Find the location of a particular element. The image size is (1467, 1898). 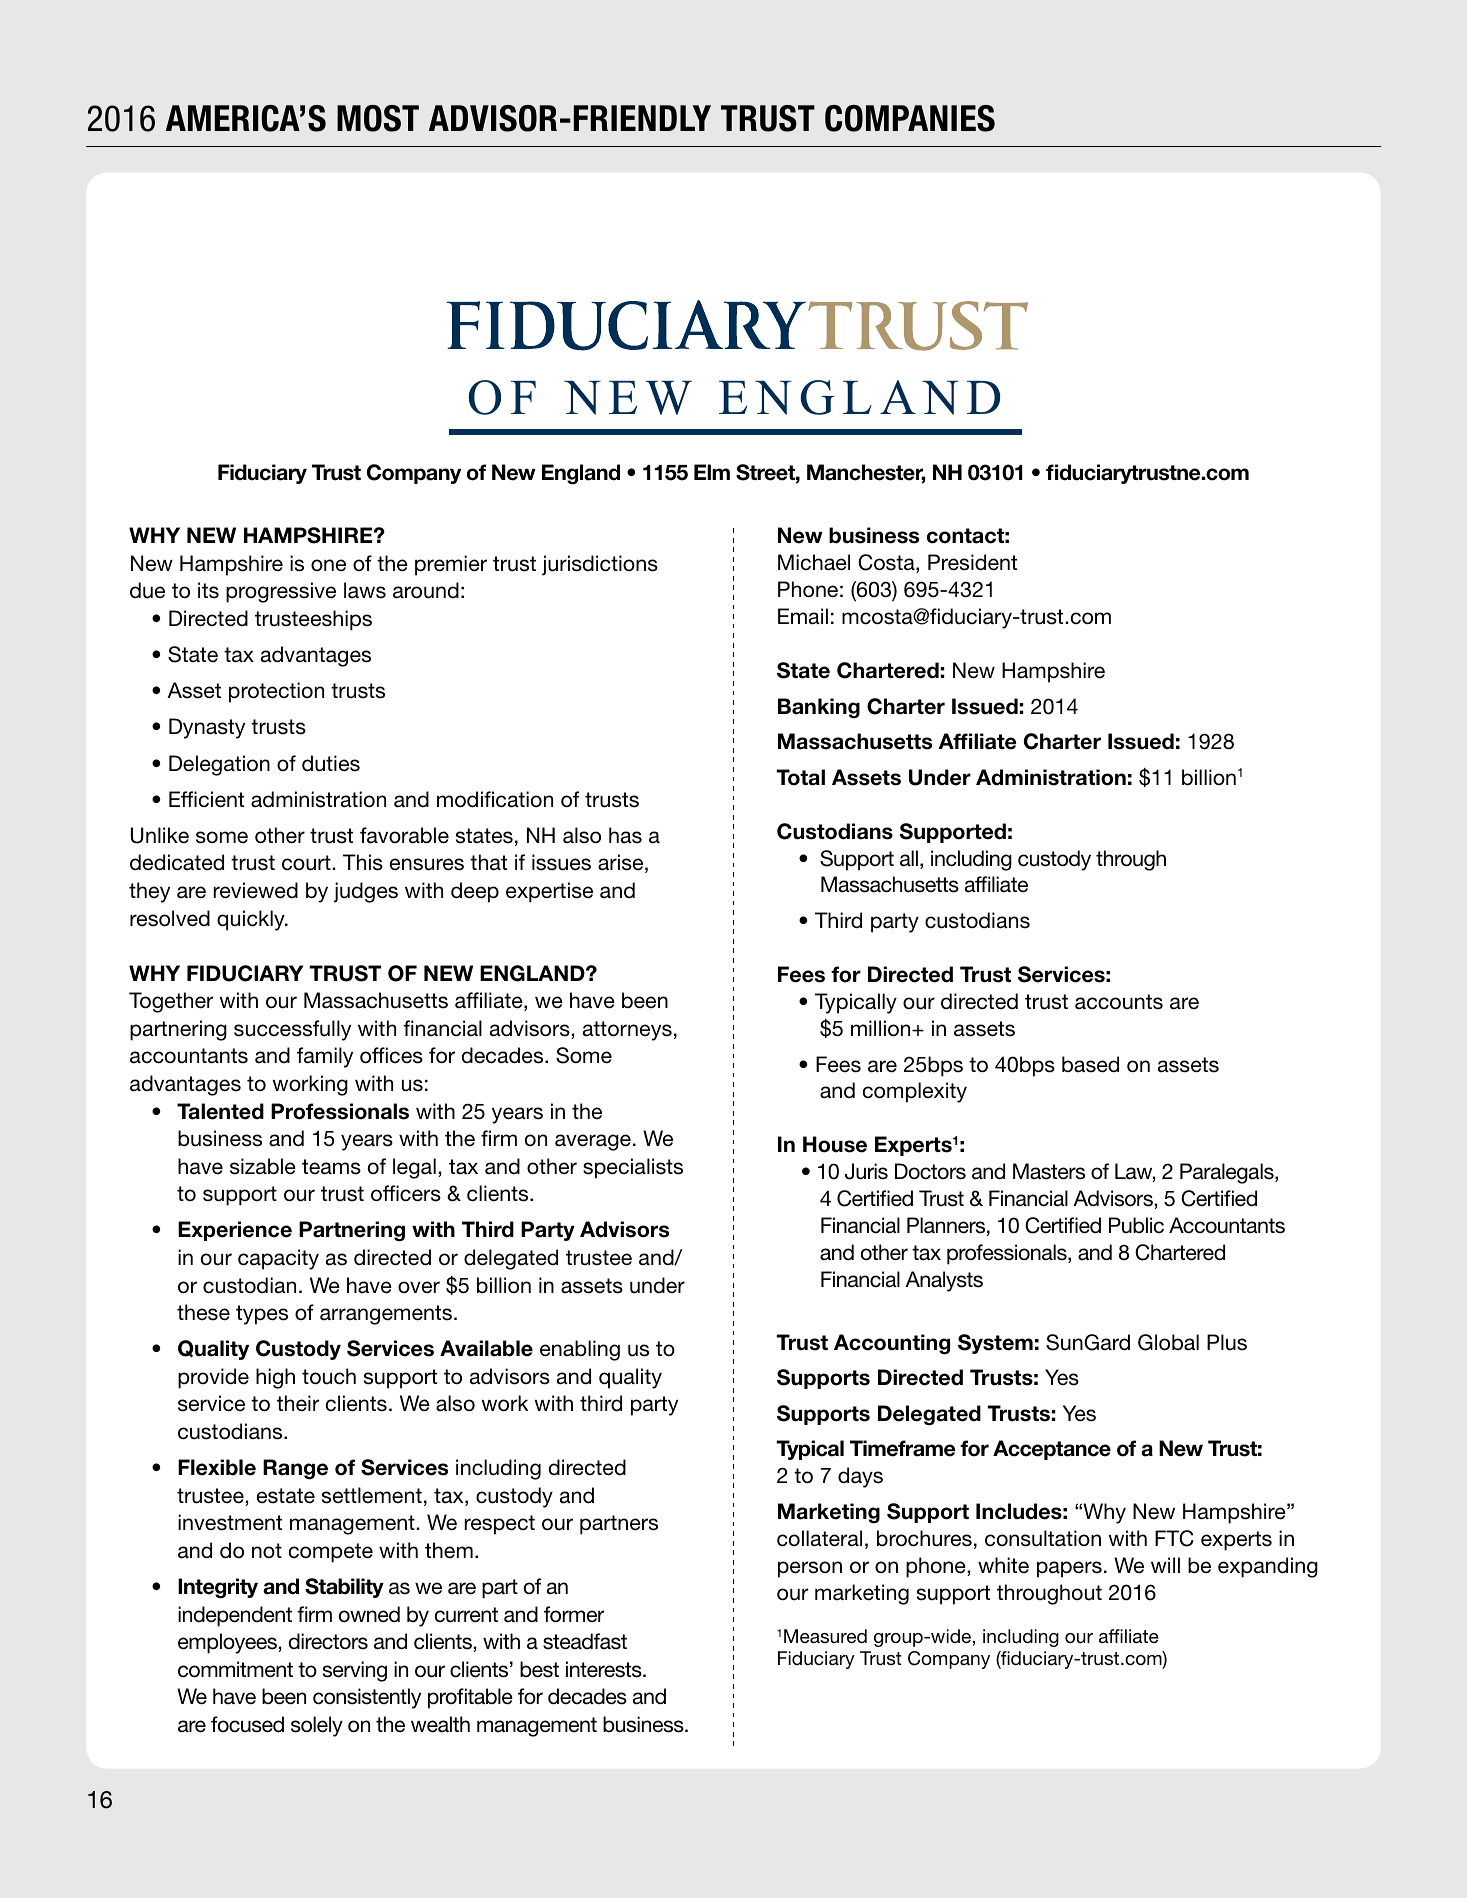

COMPANIES is located at coordinates (910, 118).
